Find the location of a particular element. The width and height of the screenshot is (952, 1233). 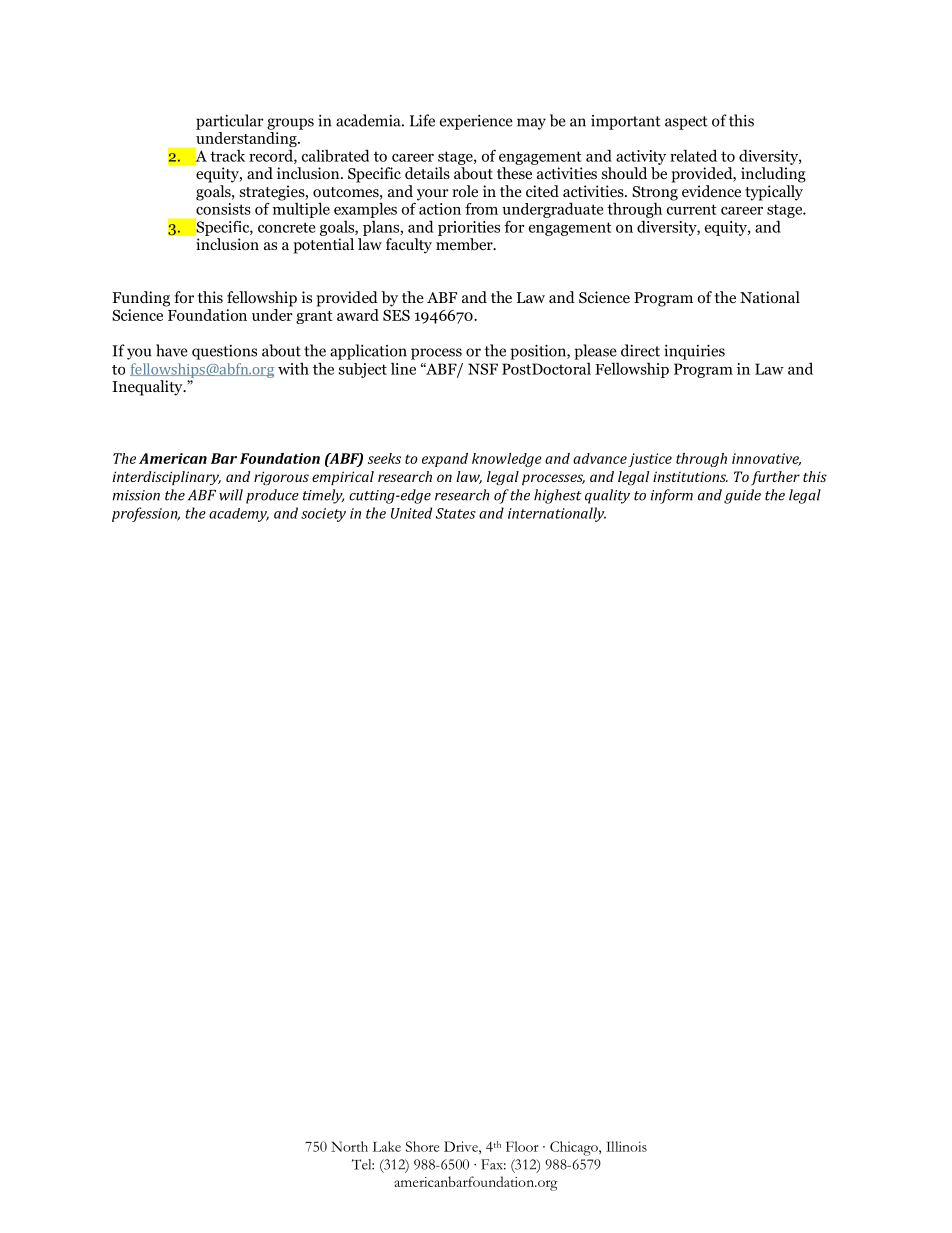

Illinois is located at coordinates (626, 1146).
